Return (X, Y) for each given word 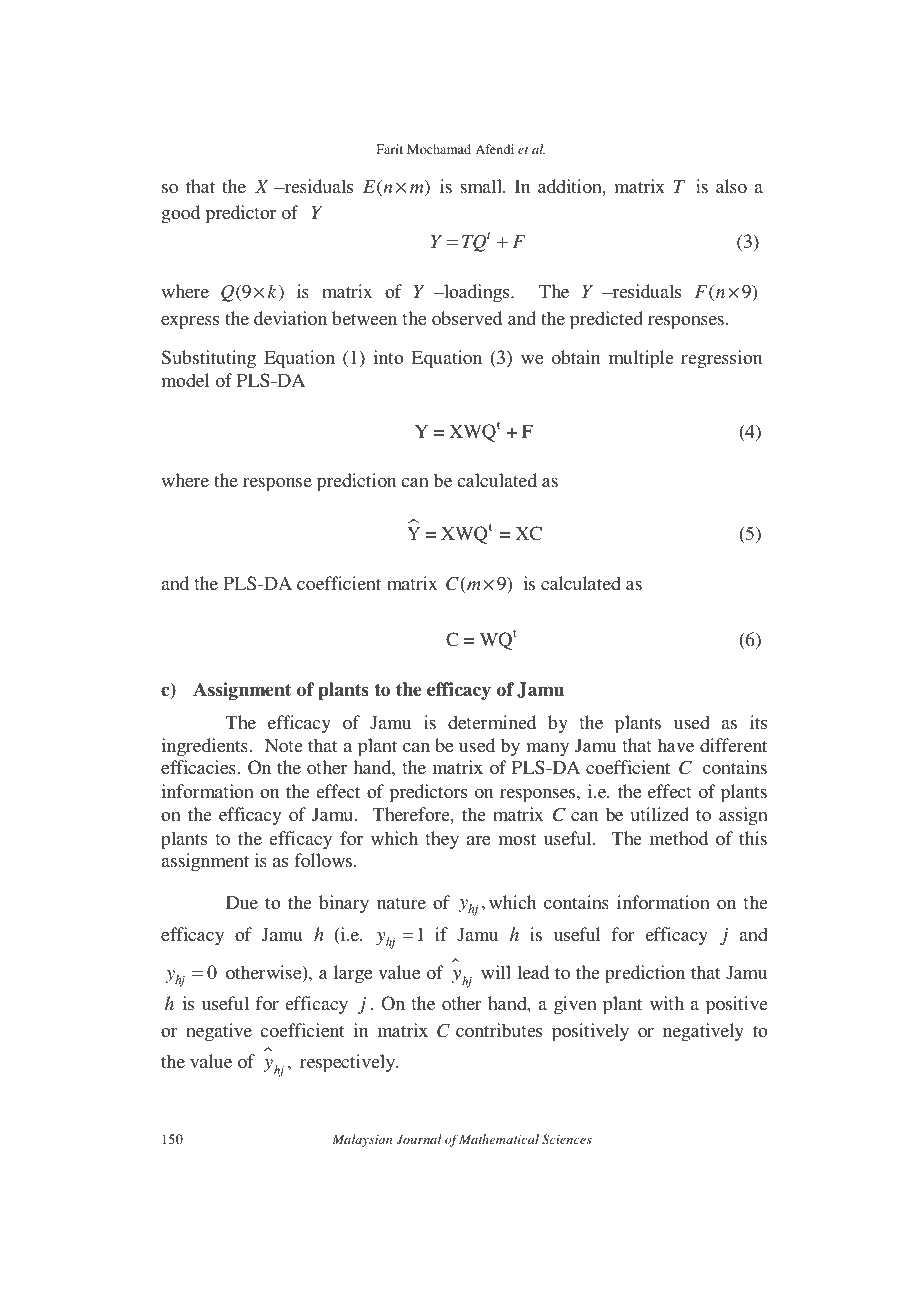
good (180, 214)
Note (284, 745)
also (731, 186)
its (758, 722)
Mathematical (499, 1139)
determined (492, 722)
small (482, 186)
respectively (348, 1063)
